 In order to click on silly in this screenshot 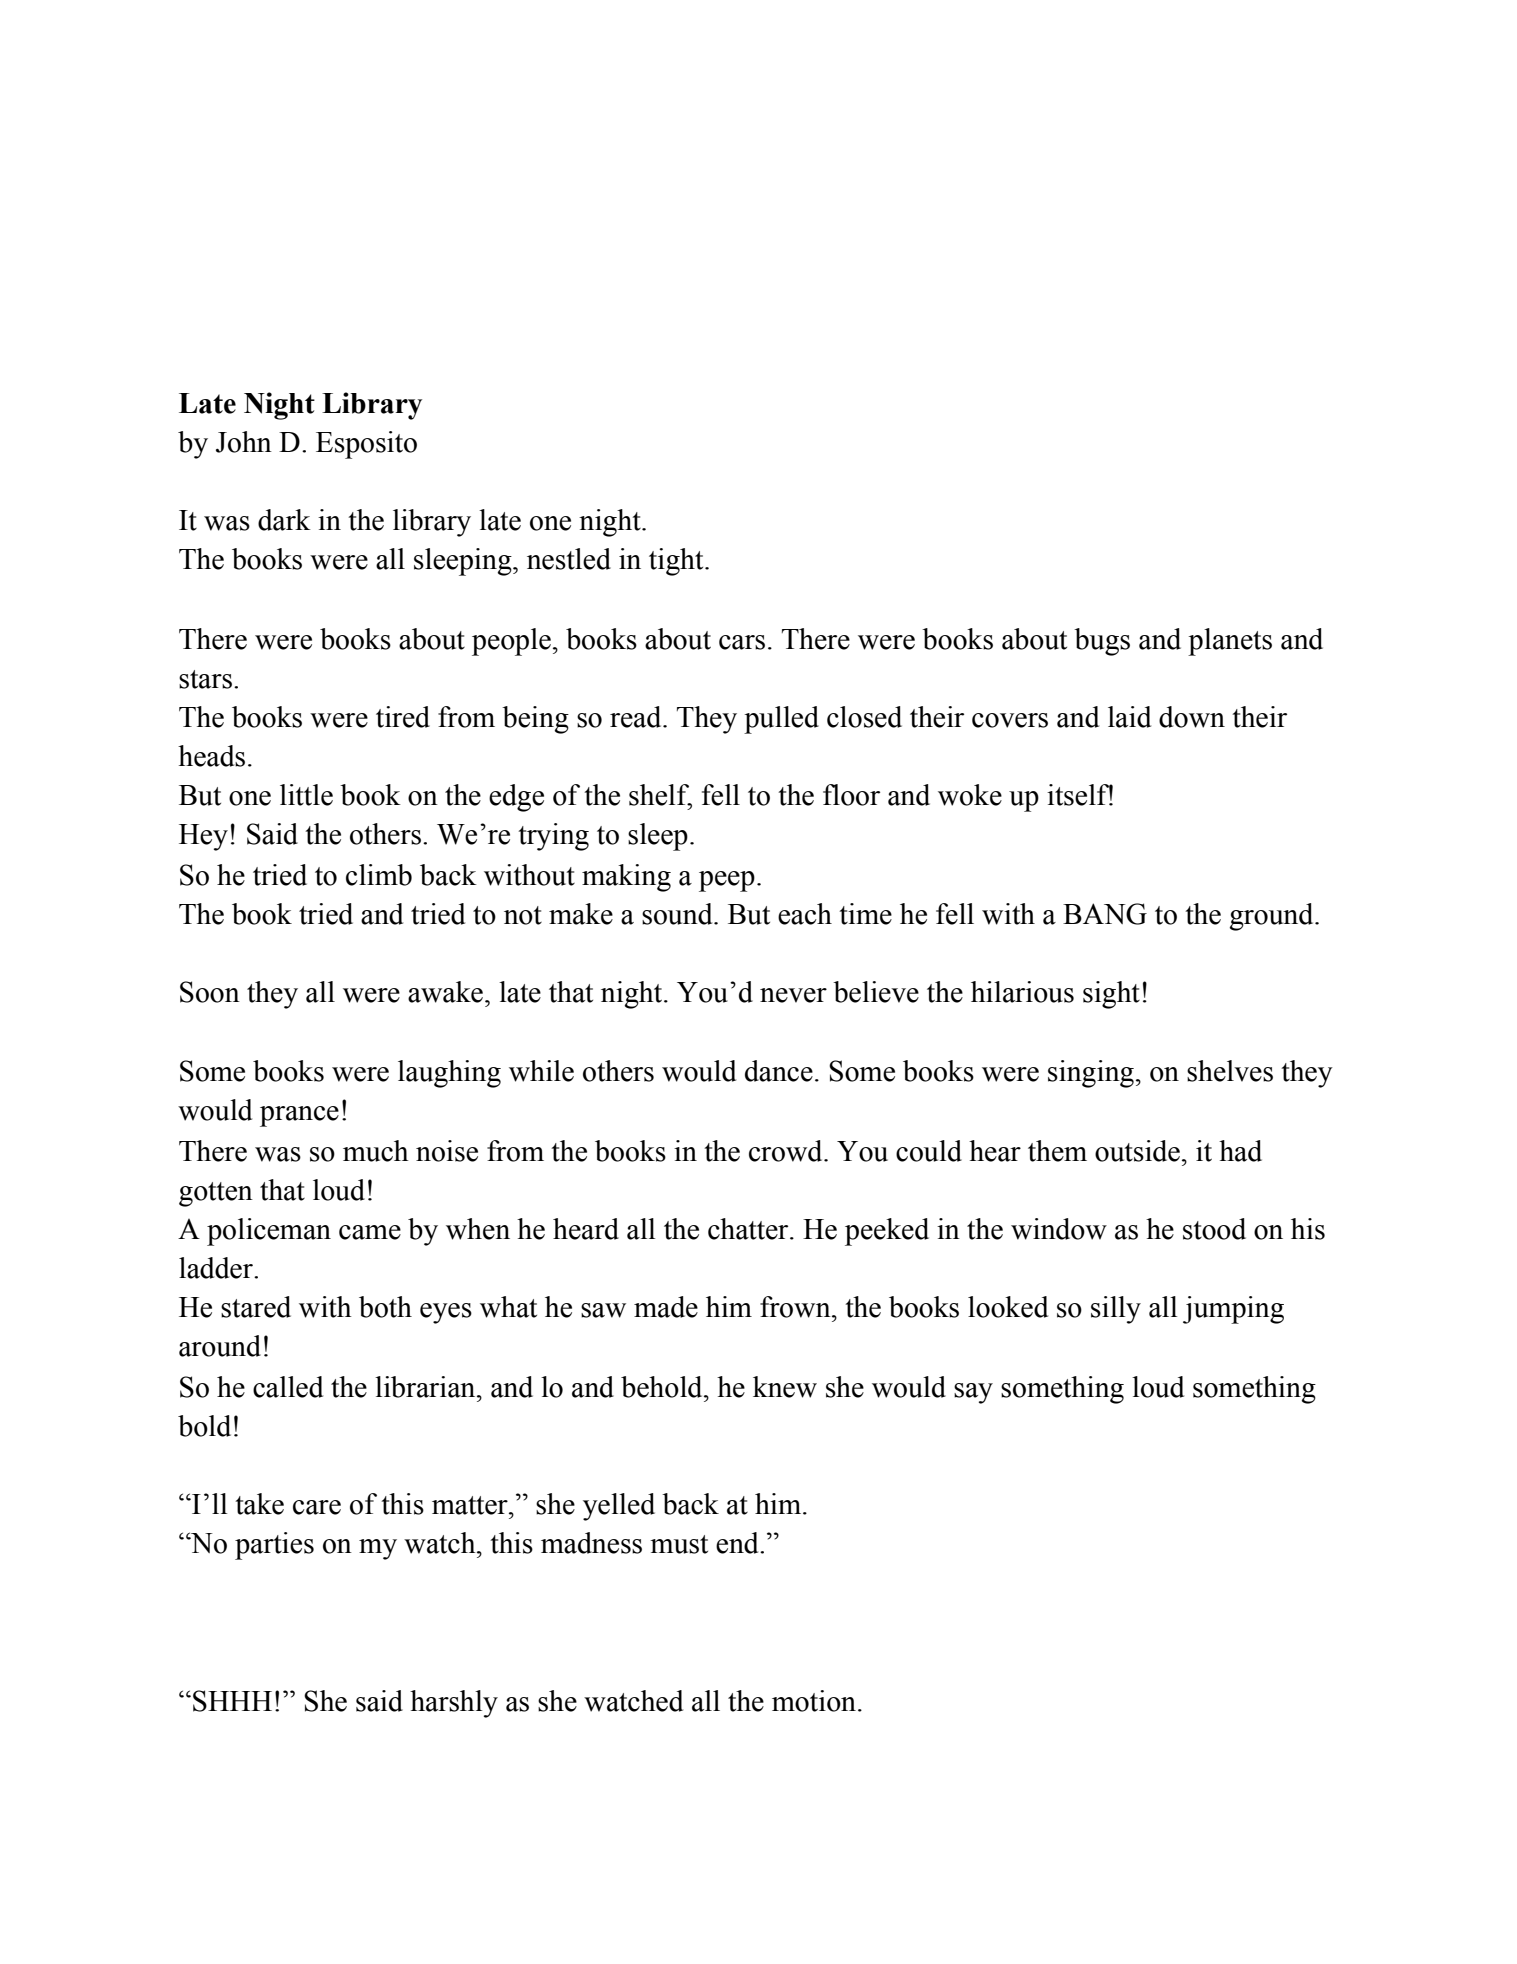, I will do `click(1116, 1310)`.
